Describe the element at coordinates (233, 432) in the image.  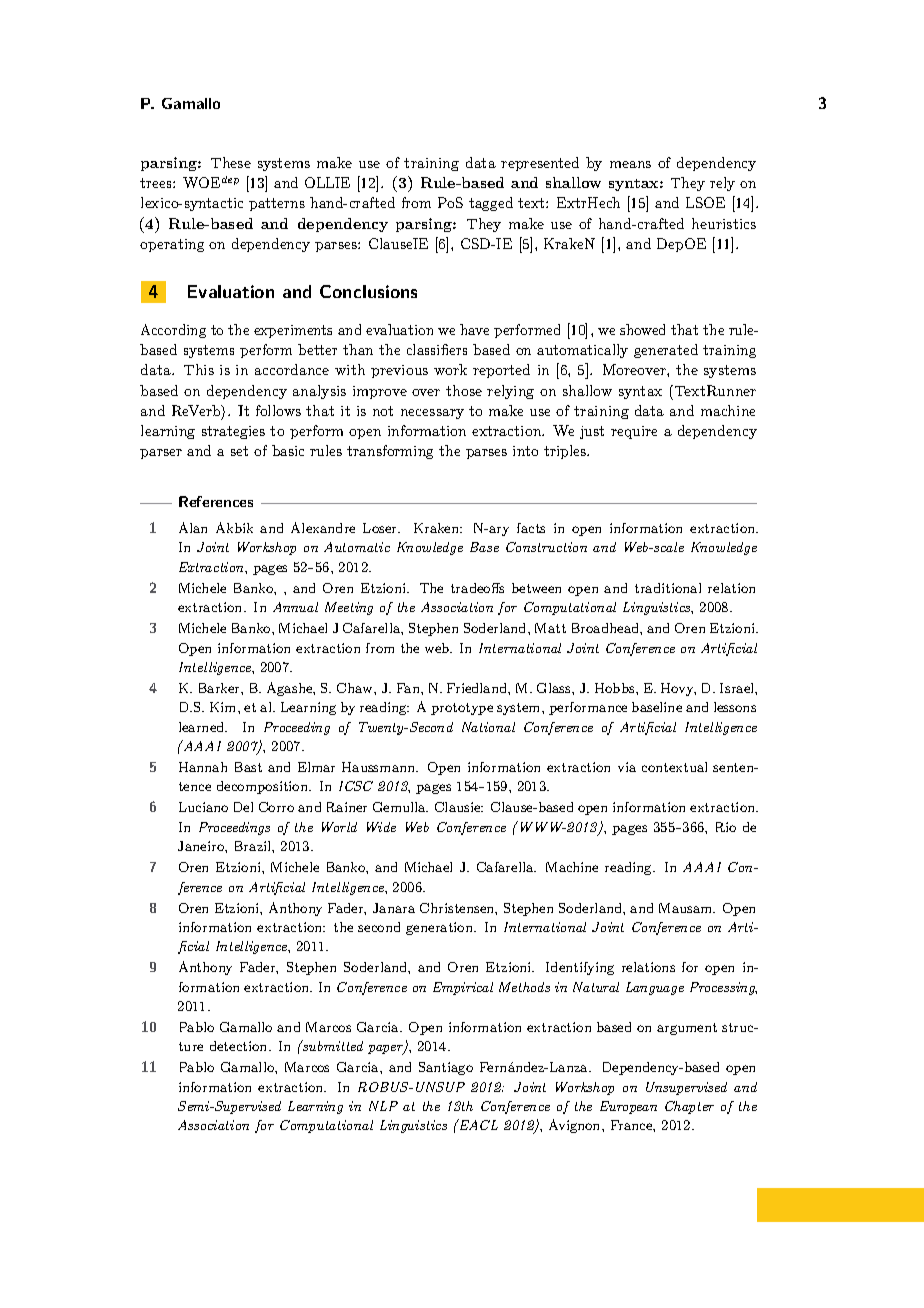
I see `strategies` at that location.
